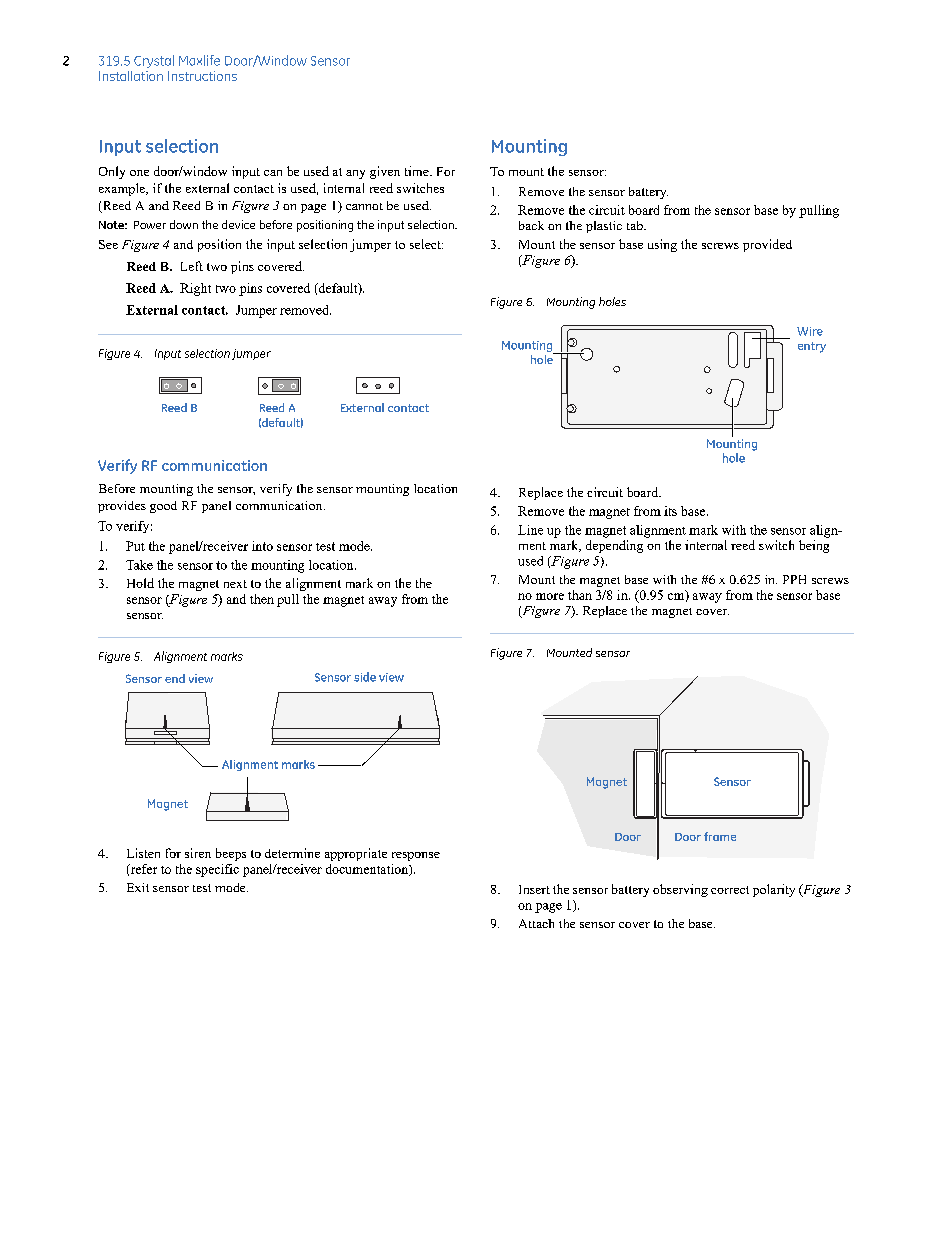 This screenshot has width=952, height=1233. I want to click on correct, so click(730, 890).
